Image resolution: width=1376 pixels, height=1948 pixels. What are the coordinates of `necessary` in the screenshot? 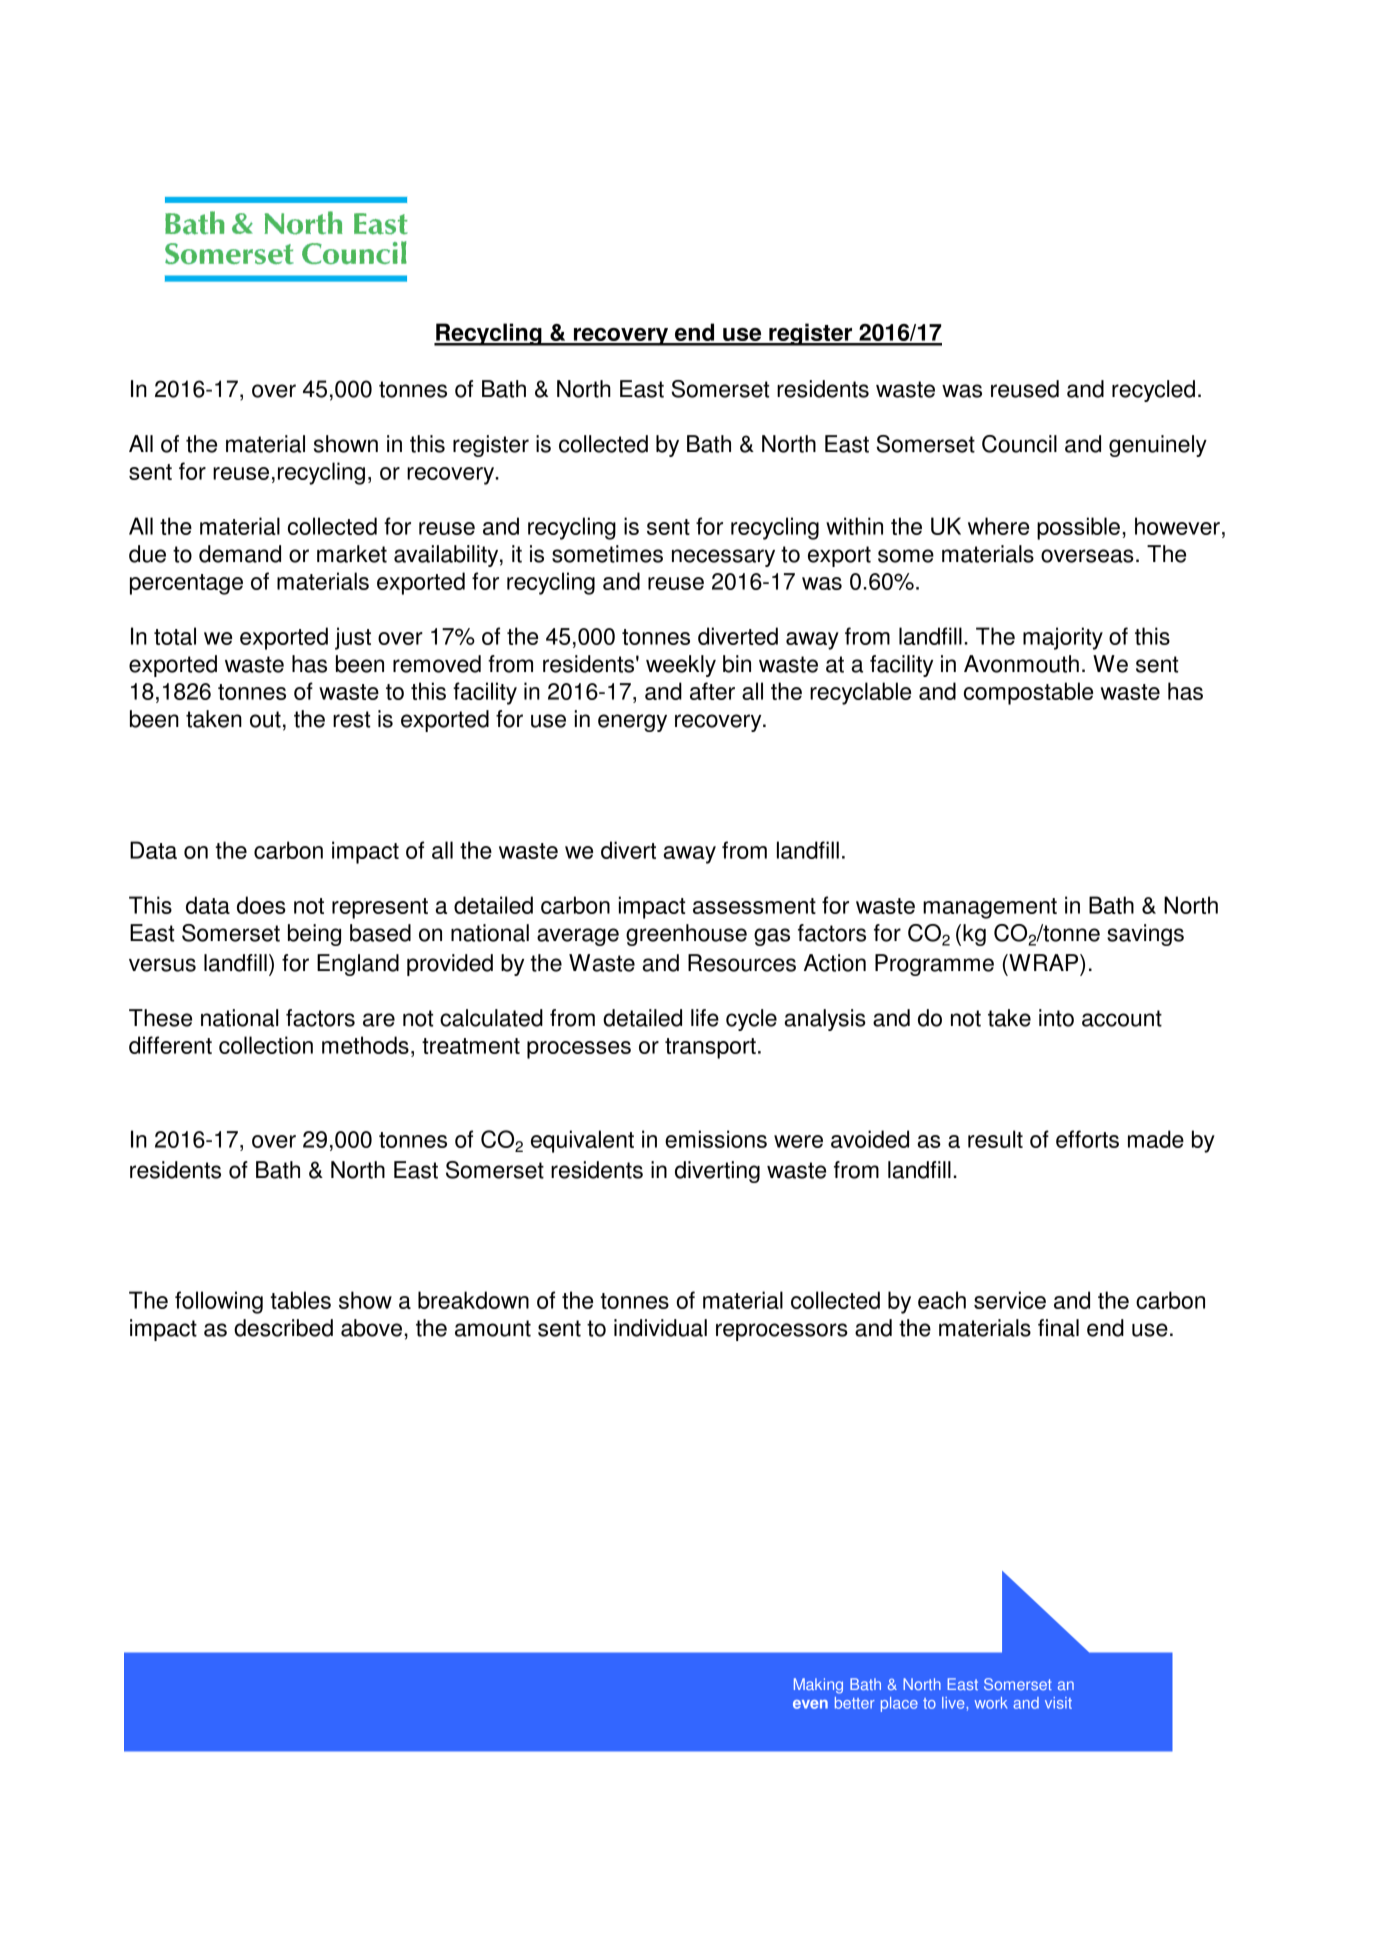 It's located at (723, 558).
